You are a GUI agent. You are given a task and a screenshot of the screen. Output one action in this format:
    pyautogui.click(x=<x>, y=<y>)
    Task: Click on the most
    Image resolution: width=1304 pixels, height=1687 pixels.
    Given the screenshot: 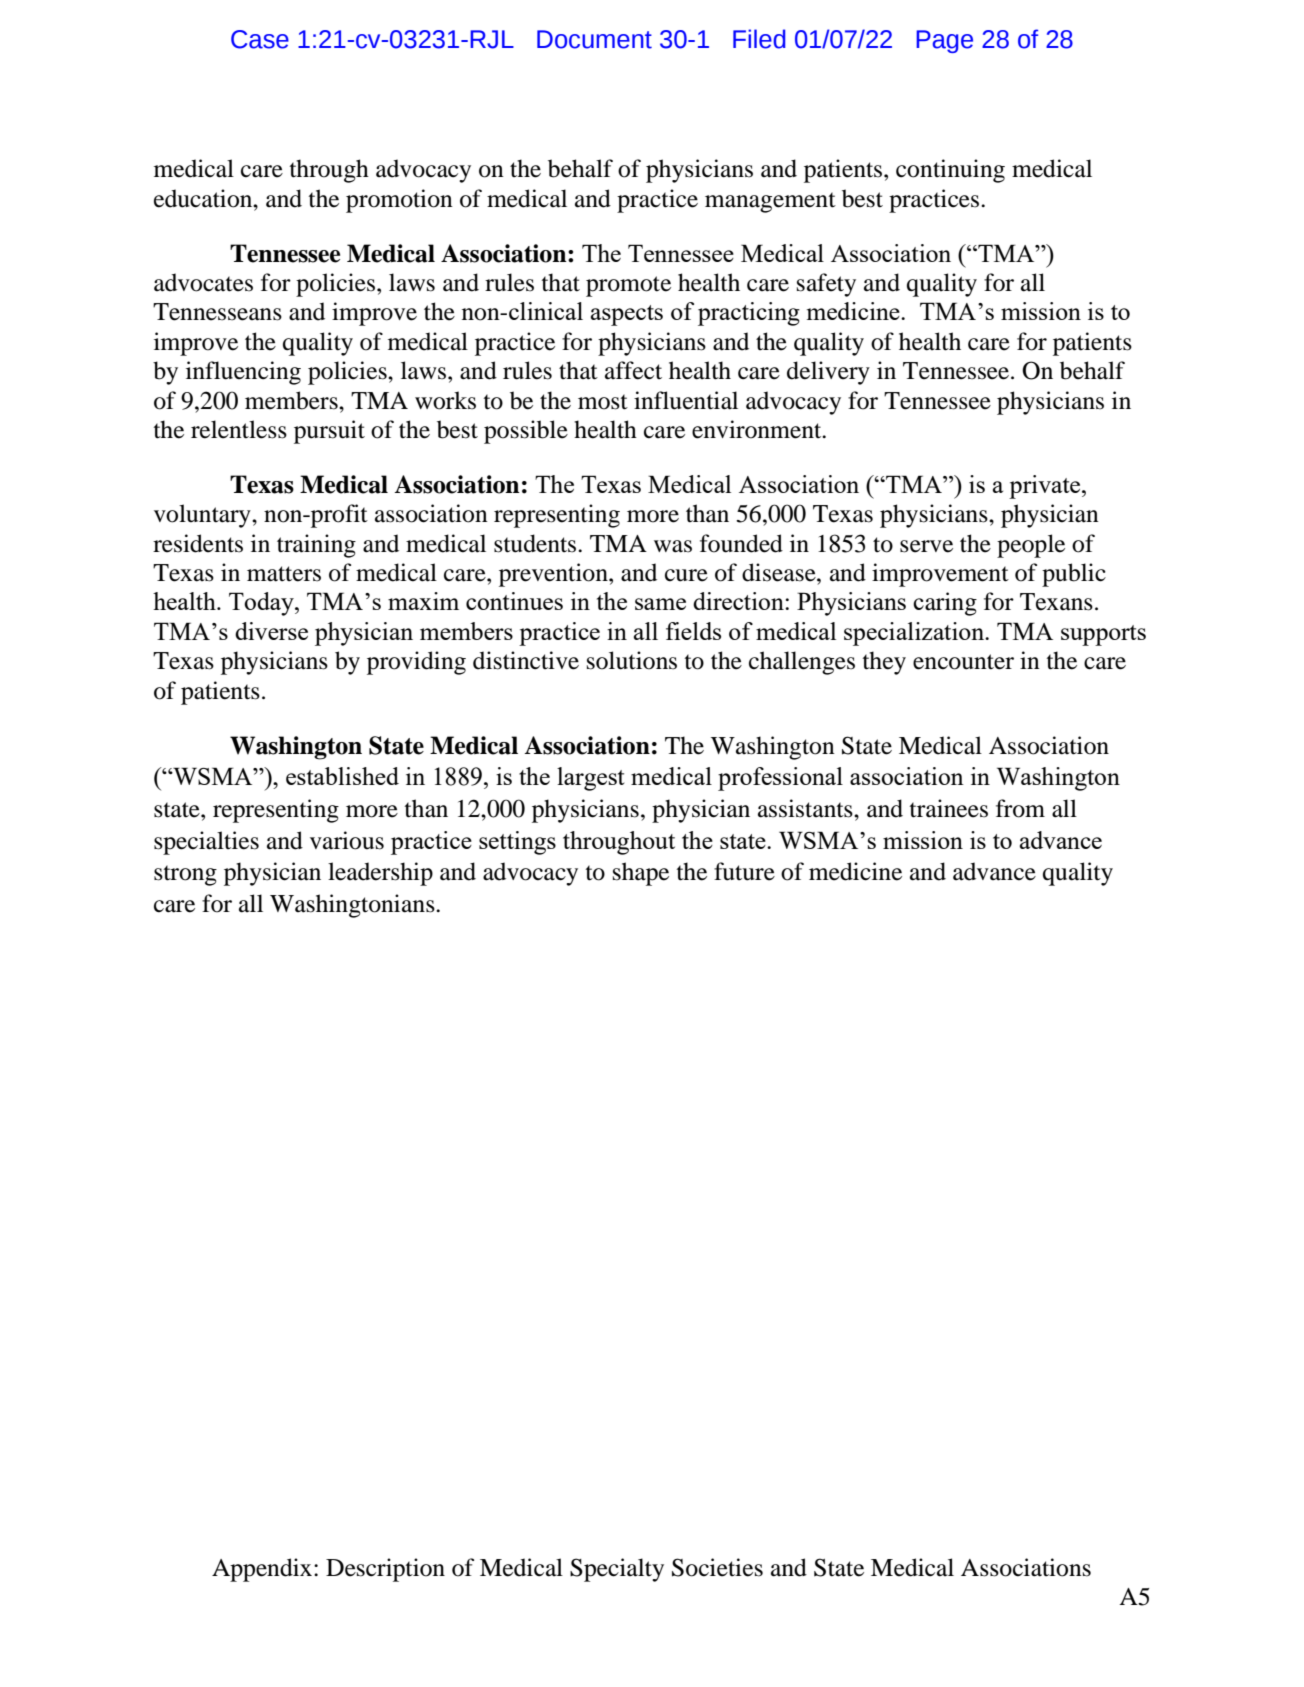 What is the action you would take?
    pyautogui.click(x=603, y=402)
